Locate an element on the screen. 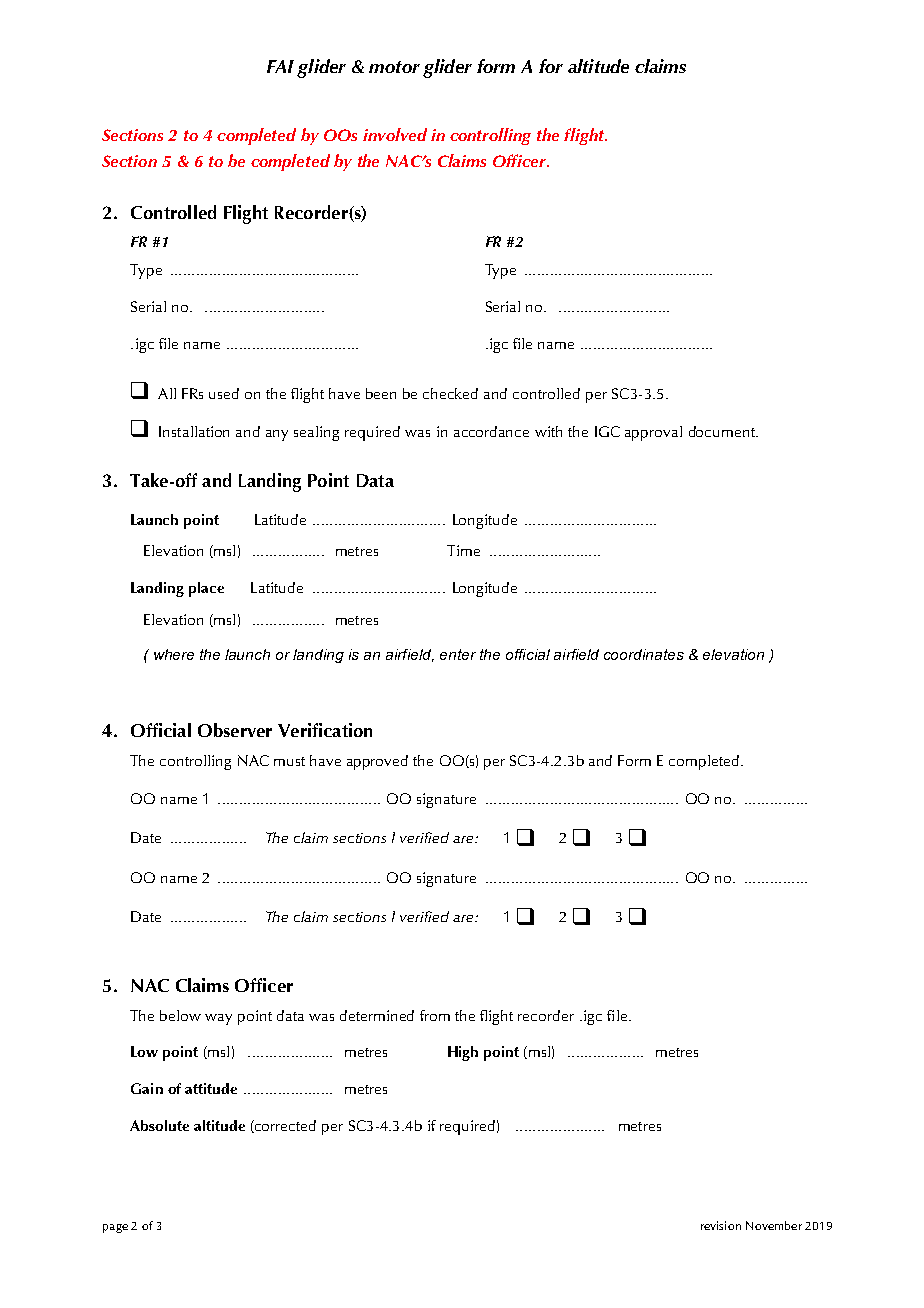  approved is located at coordinates (377, 762).
